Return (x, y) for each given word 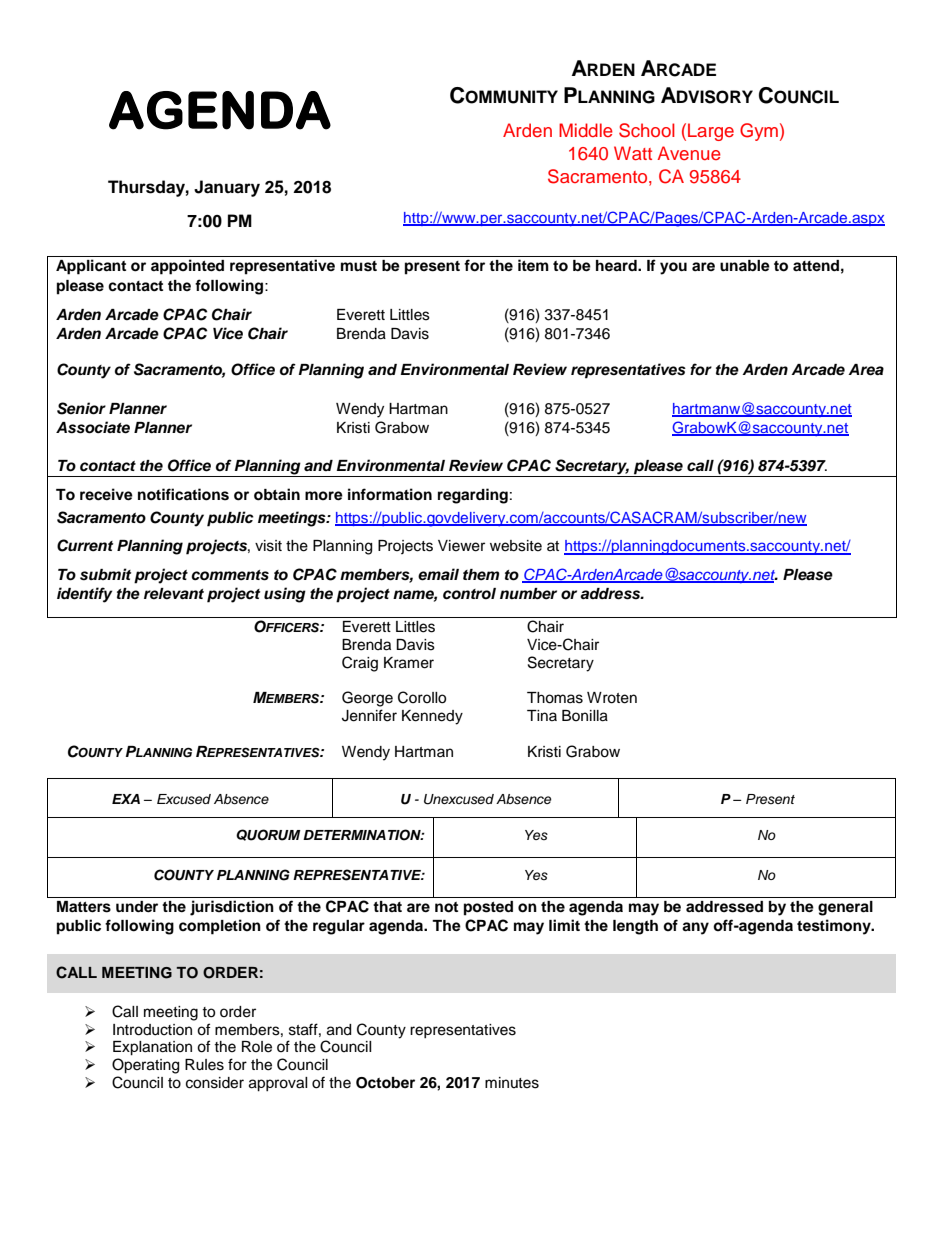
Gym (759, 132)
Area (866, 370)
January (227, 188)
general (845, 908)
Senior (81, 408)
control (469, 594)
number (528, 594)
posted (488, 908)
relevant (174, 594)
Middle (586, 130)
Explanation (152, 1048)
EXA (126, 799)
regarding (473, 496)
